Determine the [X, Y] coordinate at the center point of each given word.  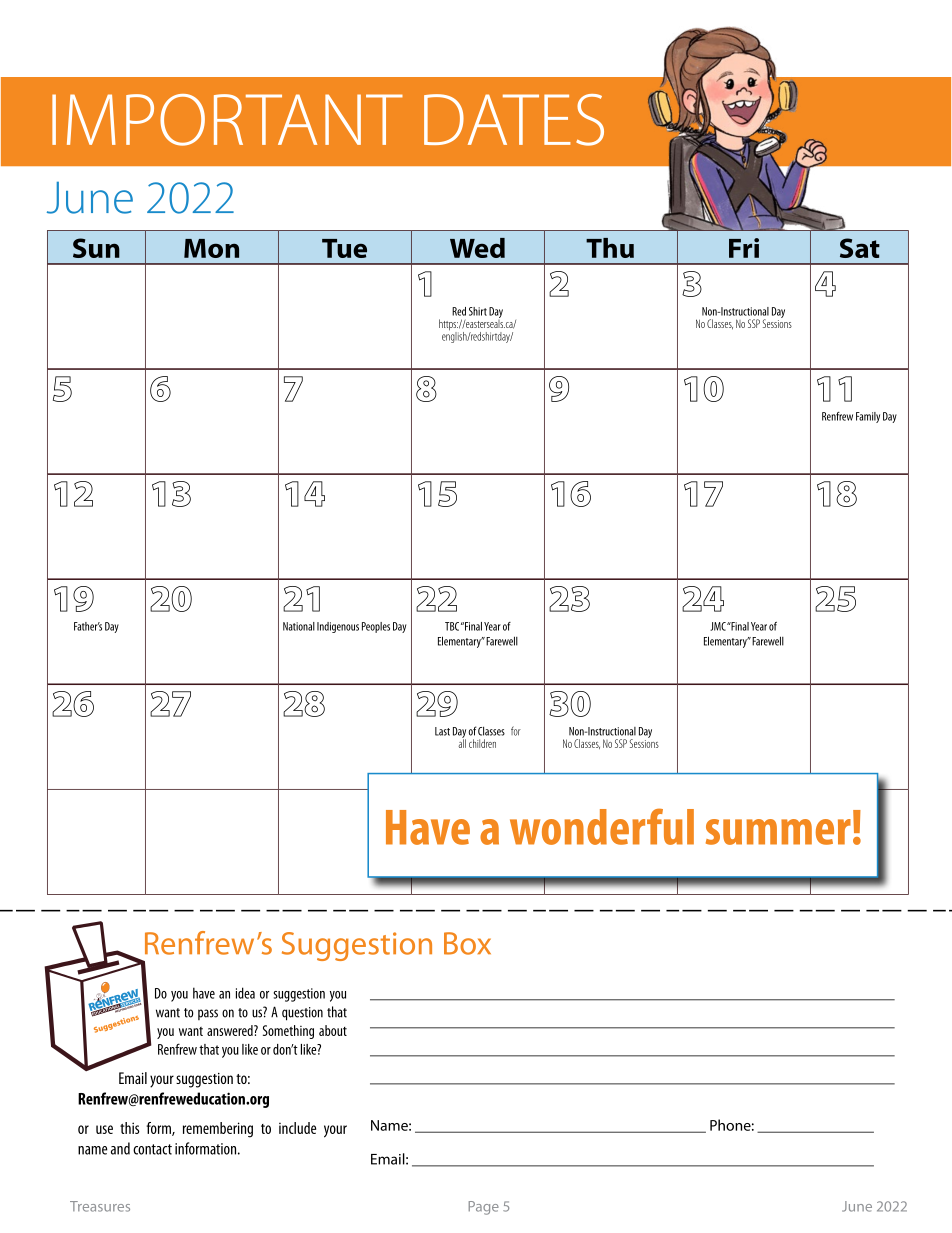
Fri [744, 248]
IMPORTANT [227, 120]
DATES [514, 120]
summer [778, 832]
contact [152, 1149]
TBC [452, 626]
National [299, 626]
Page [484, 1208]
